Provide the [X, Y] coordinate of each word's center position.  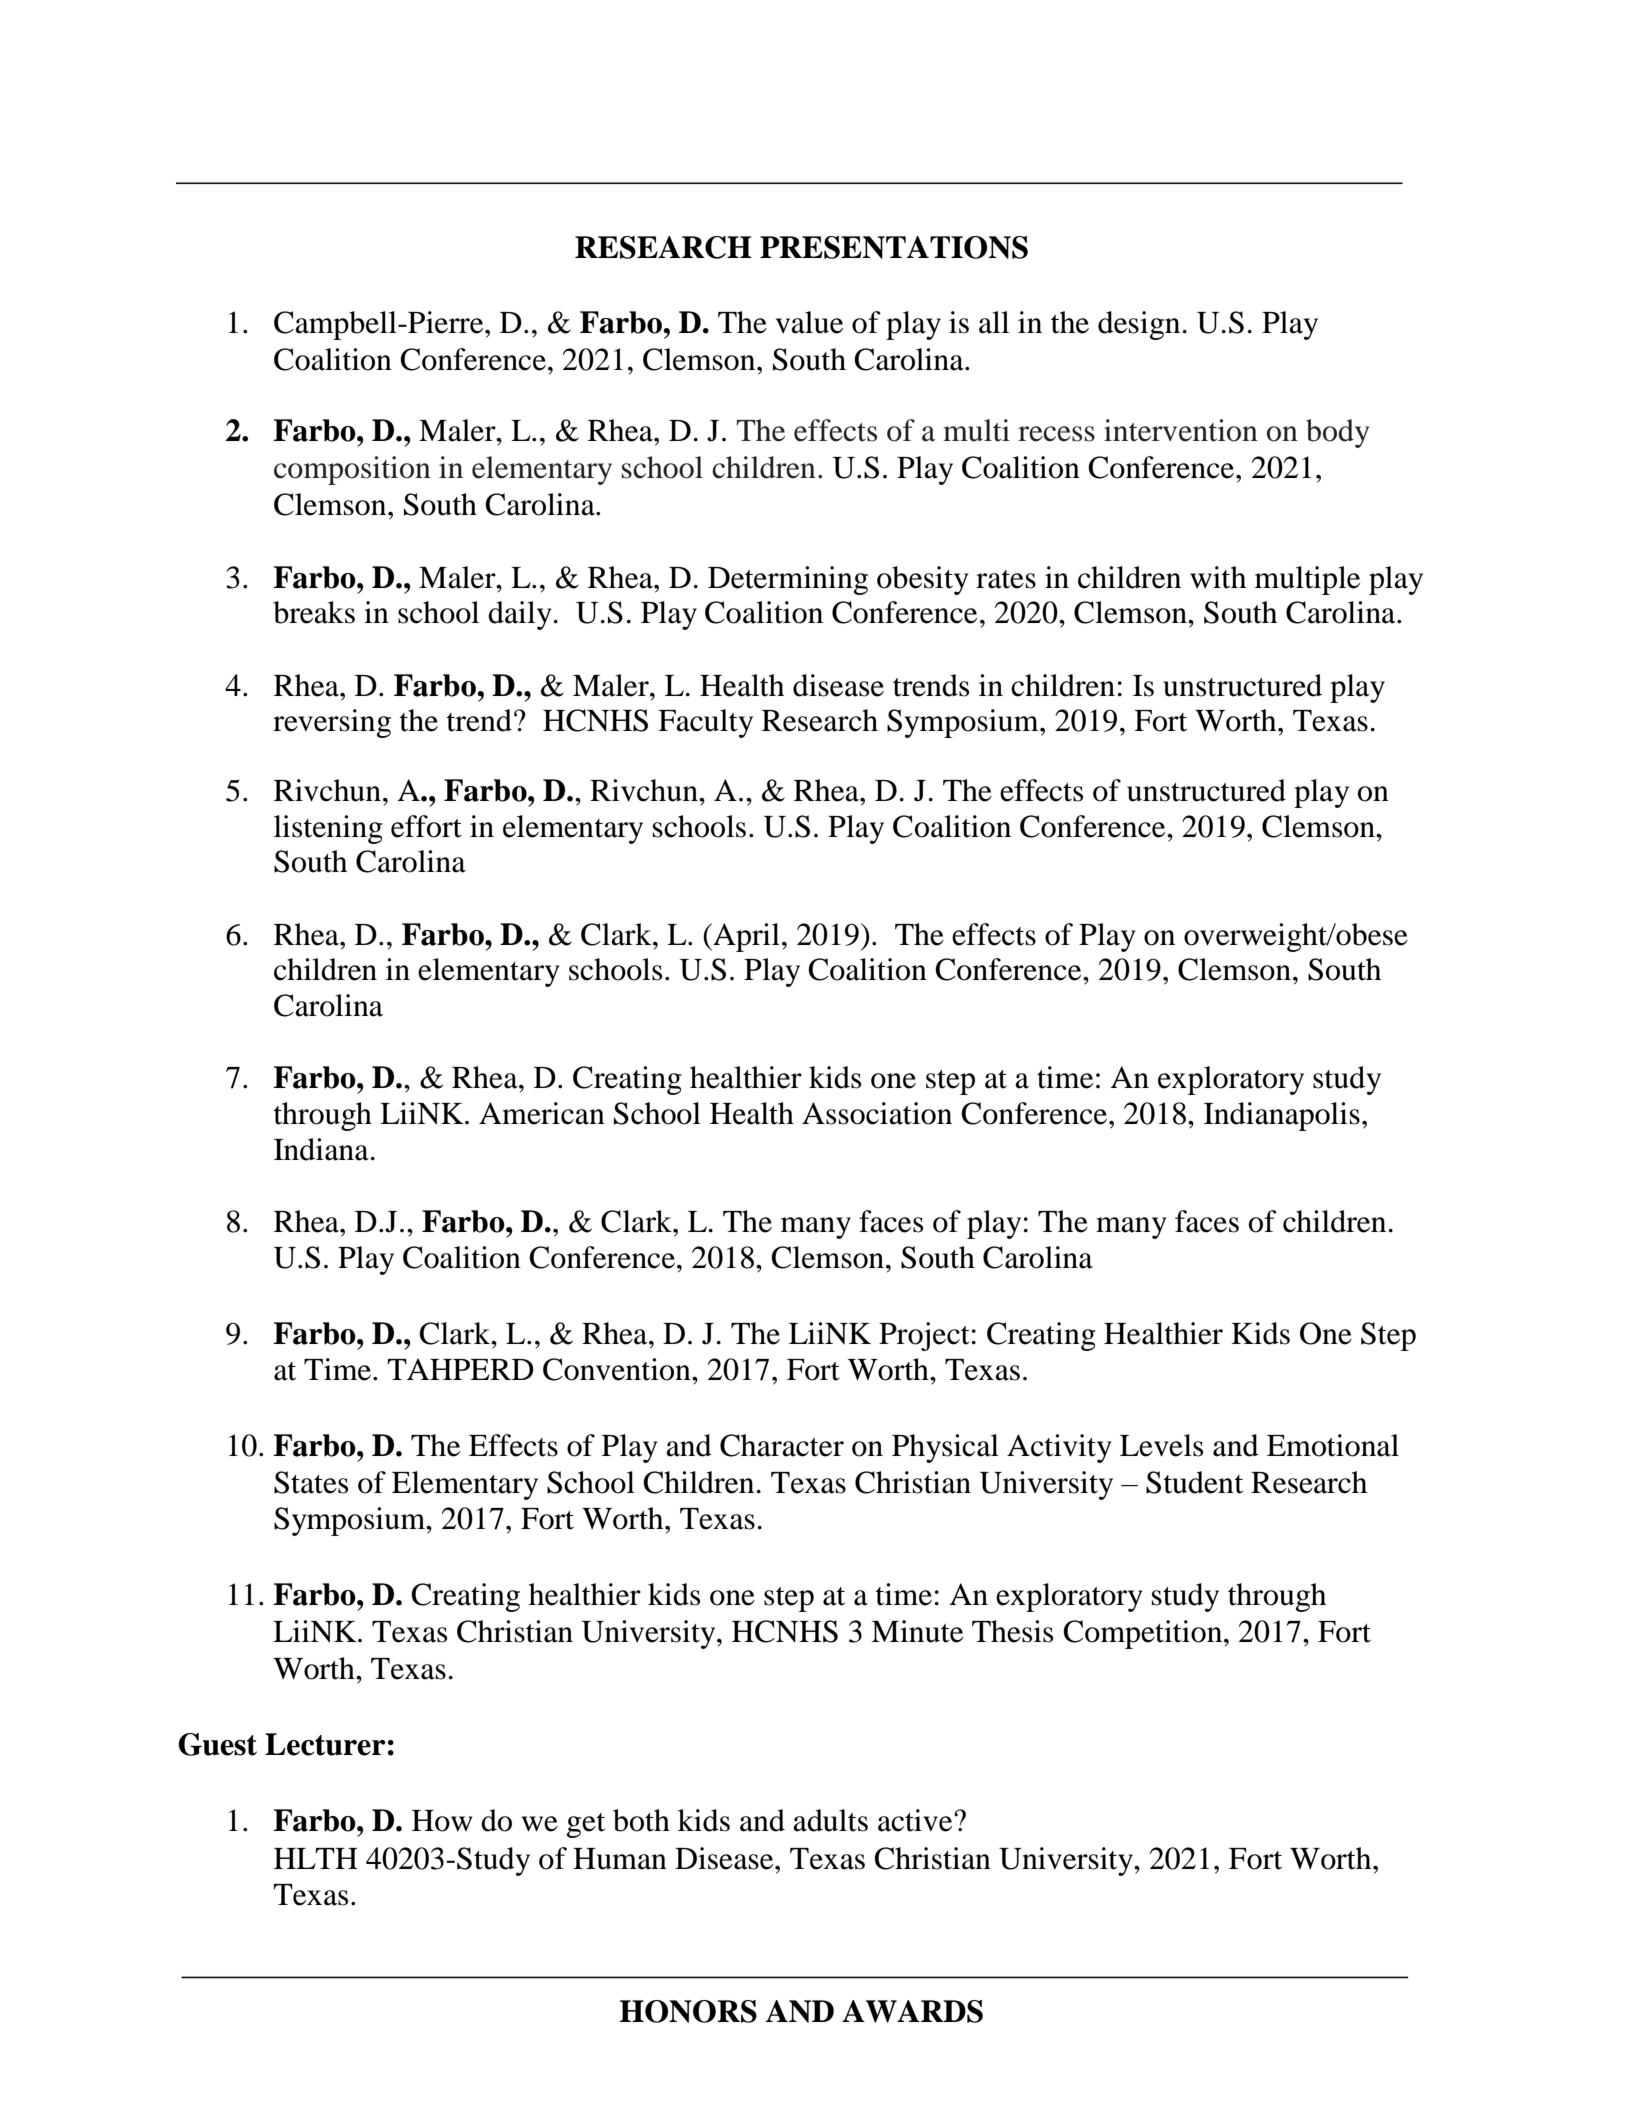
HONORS [688, 2011]
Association [877, 1113]
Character [782, 1445]
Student [1194, 1482]
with [1218, 577]
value [809, 322]
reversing [332, 723]
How [442, 1821]
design [1139, 325]
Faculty [705, 723]
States [311, 1482]
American [542, 1113]
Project [924, 1336]
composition [352, 470]
